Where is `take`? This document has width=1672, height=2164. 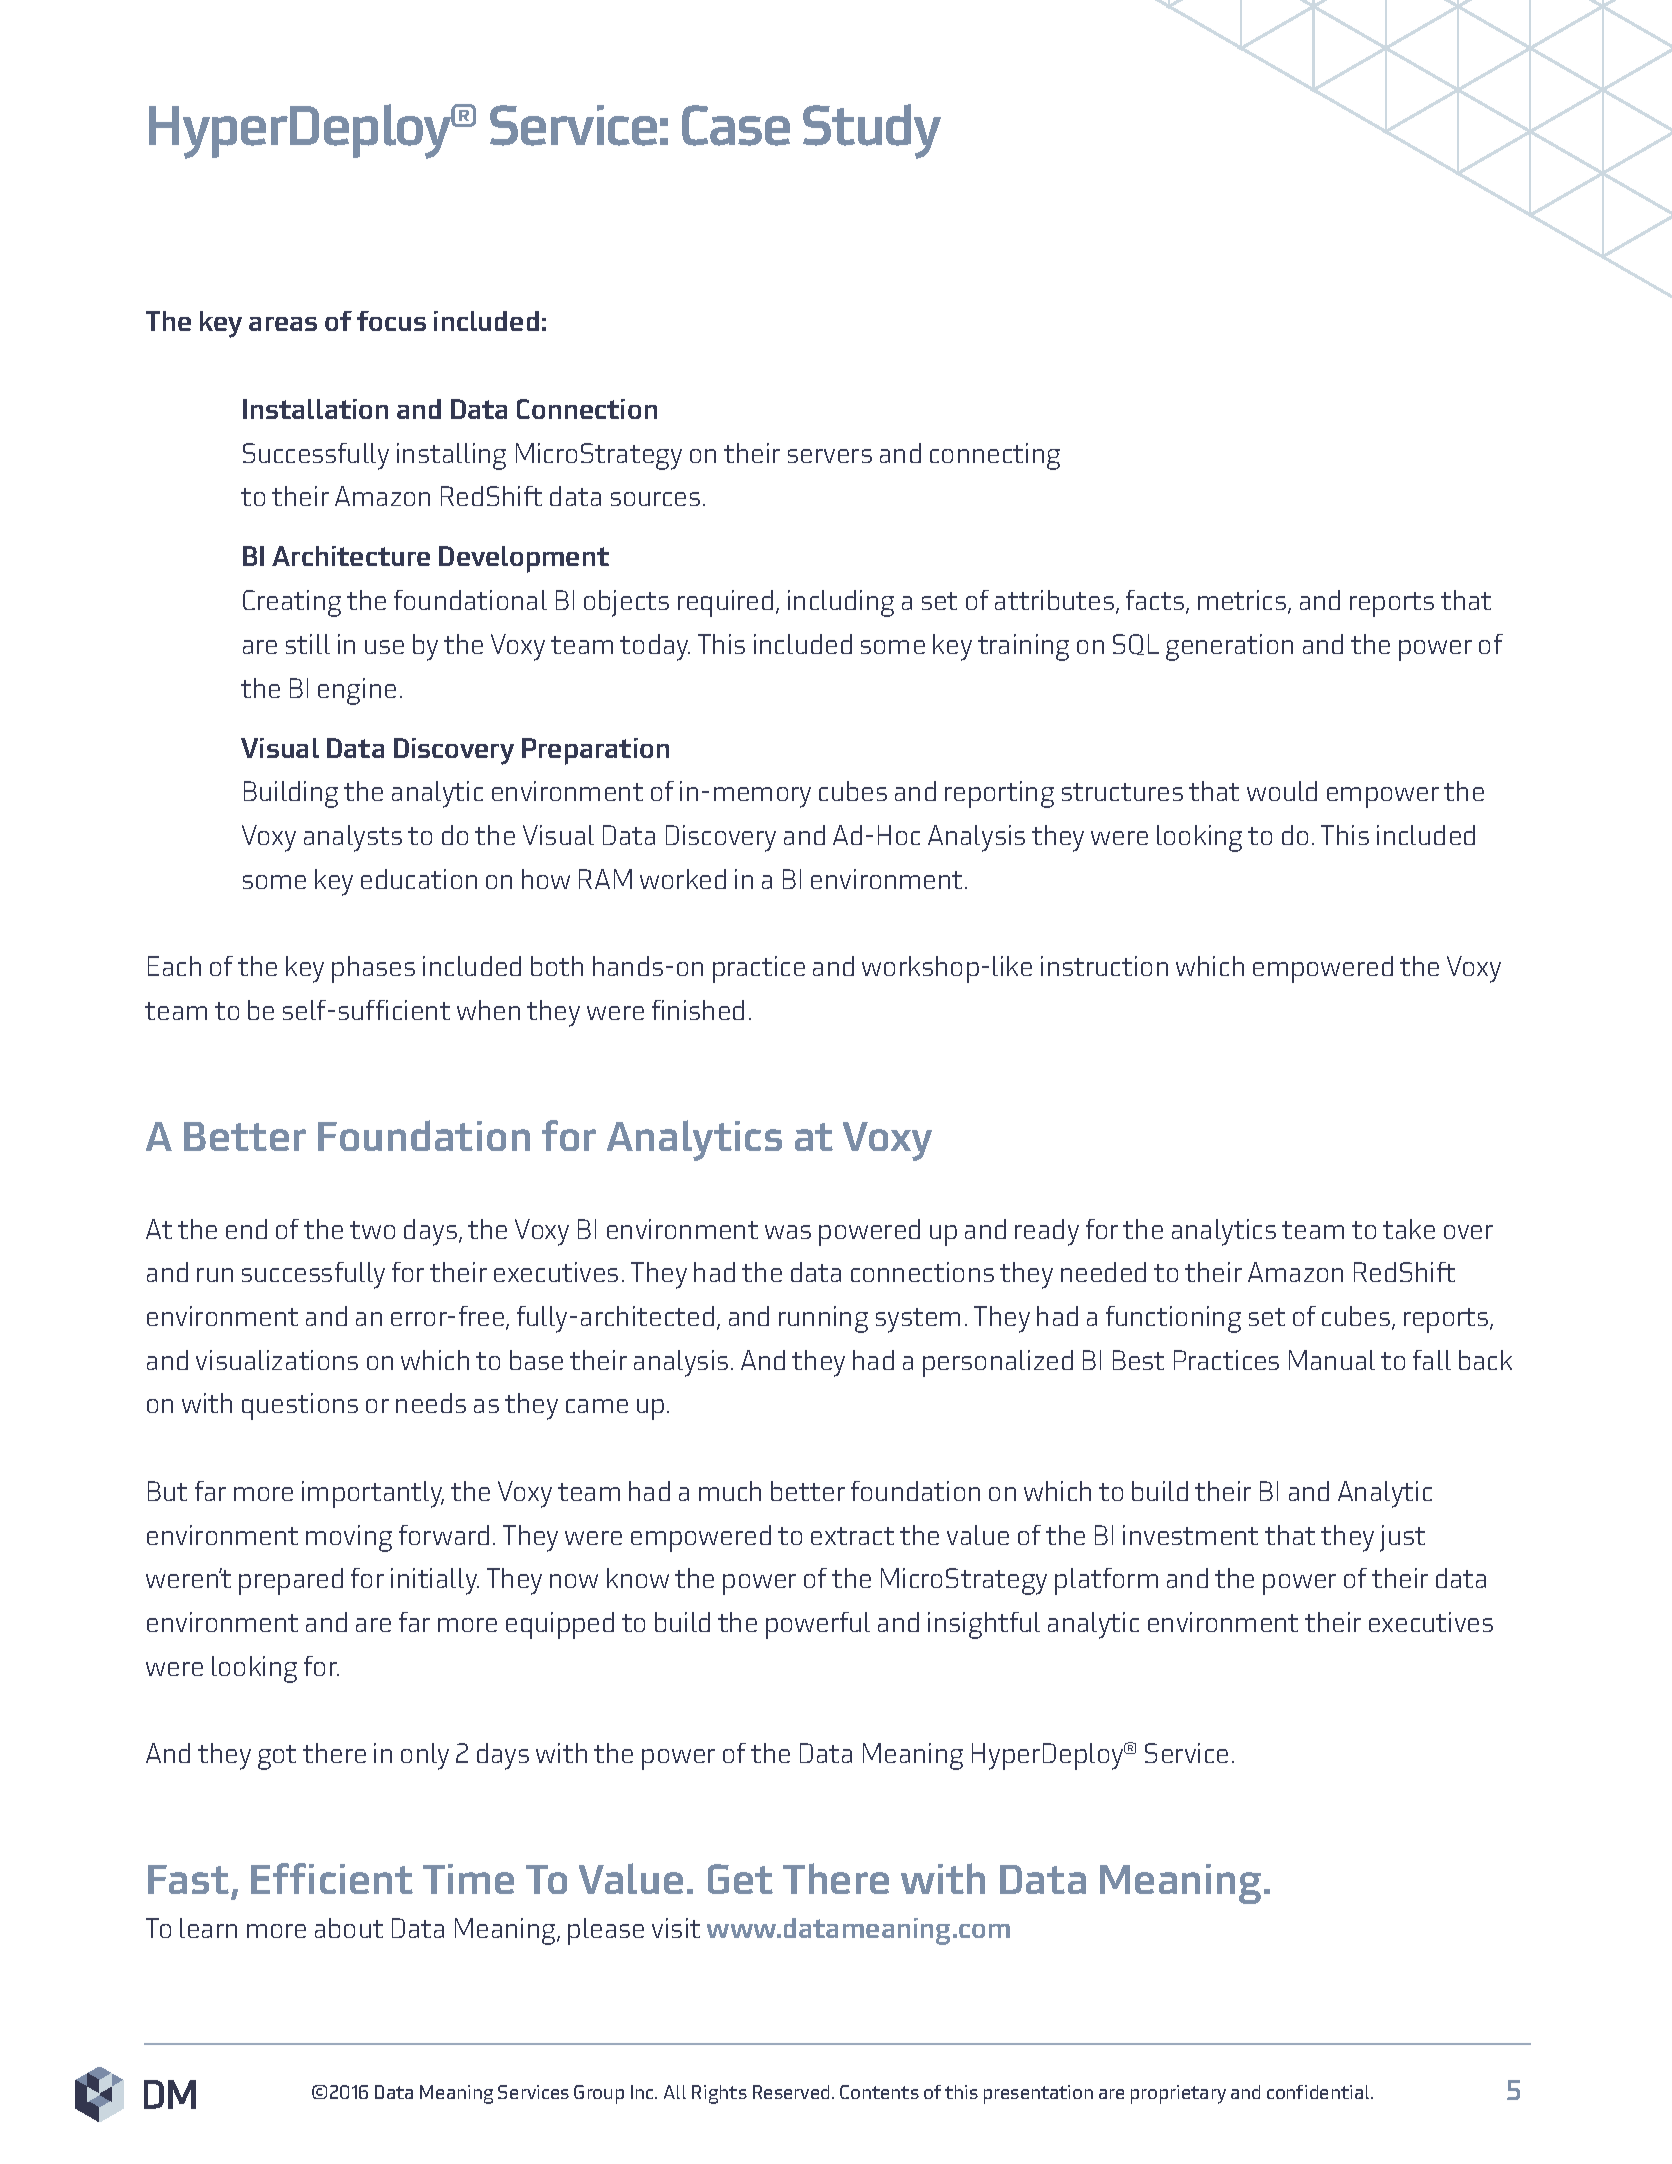 take is located at coordinates (1409, 1229).
